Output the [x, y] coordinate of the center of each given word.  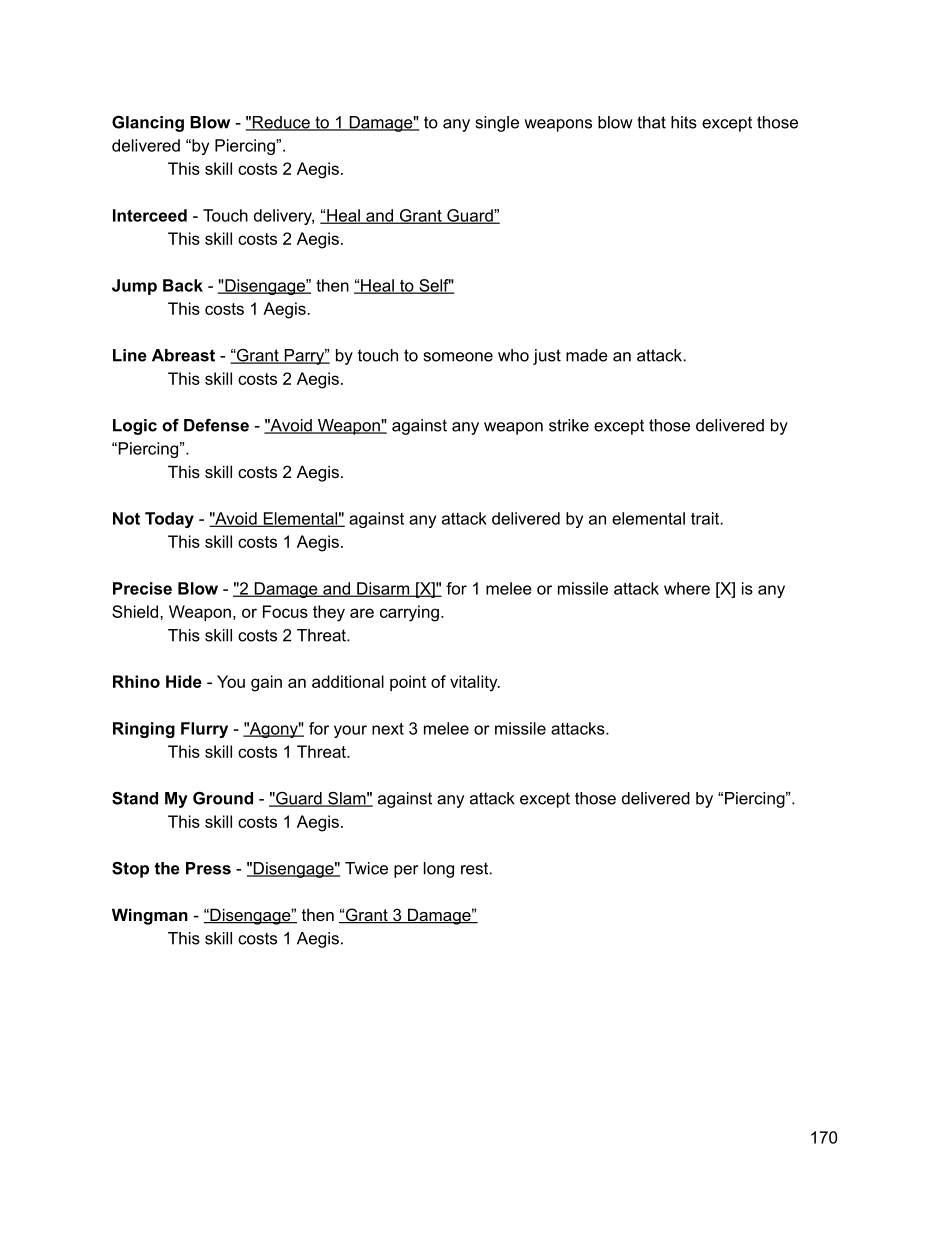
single [497, 124]
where [687, 588]
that [651, 122]
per [406, 871]
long [439, 870]
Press [208, 868]
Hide [184, 681]
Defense [216, 425]
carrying [409, 613]
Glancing [148, 124]
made [587, 355]
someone [458, 357]
